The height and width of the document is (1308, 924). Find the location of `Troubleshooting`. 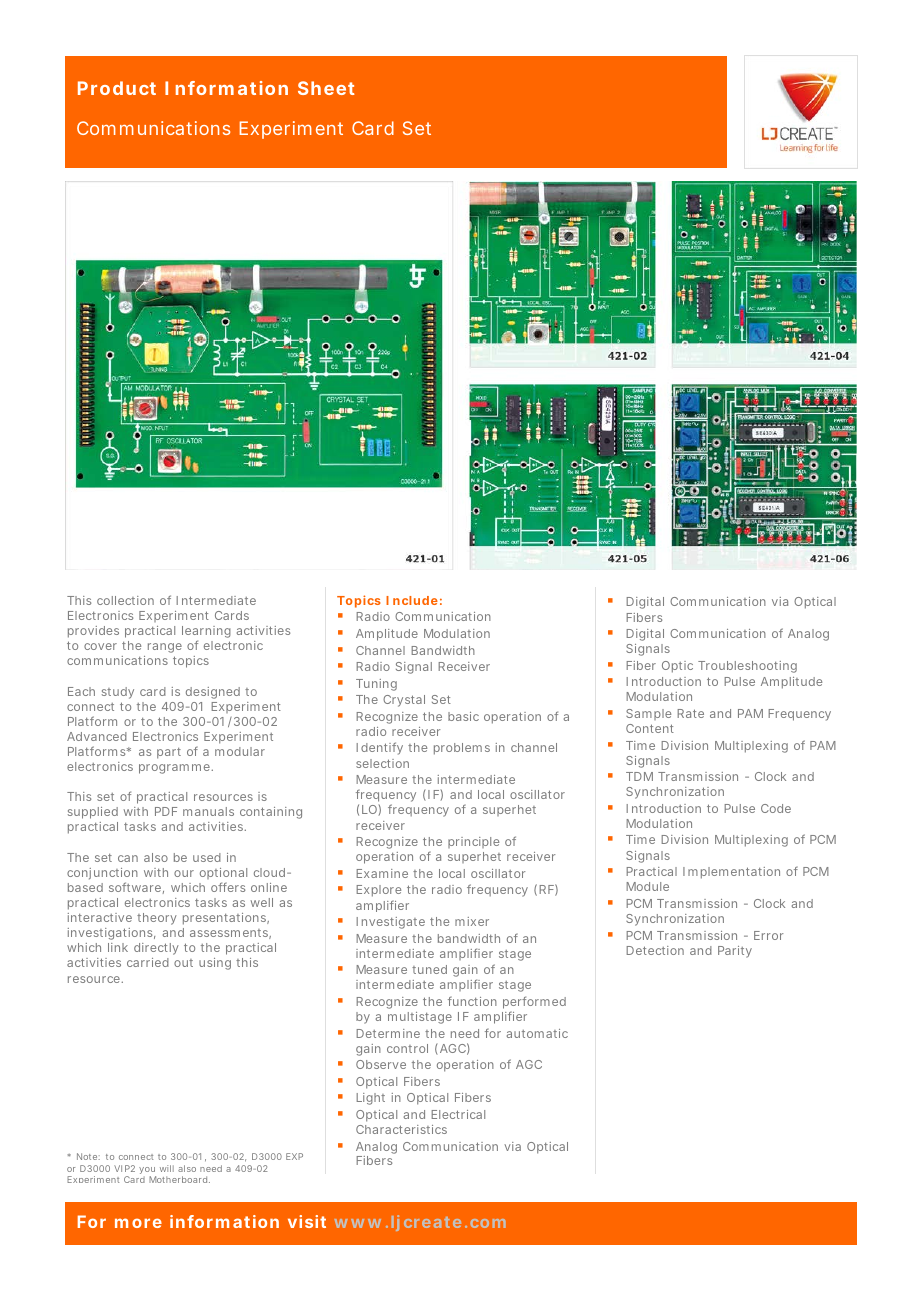

Troubleshooting is located at coordinates (747, 667).
